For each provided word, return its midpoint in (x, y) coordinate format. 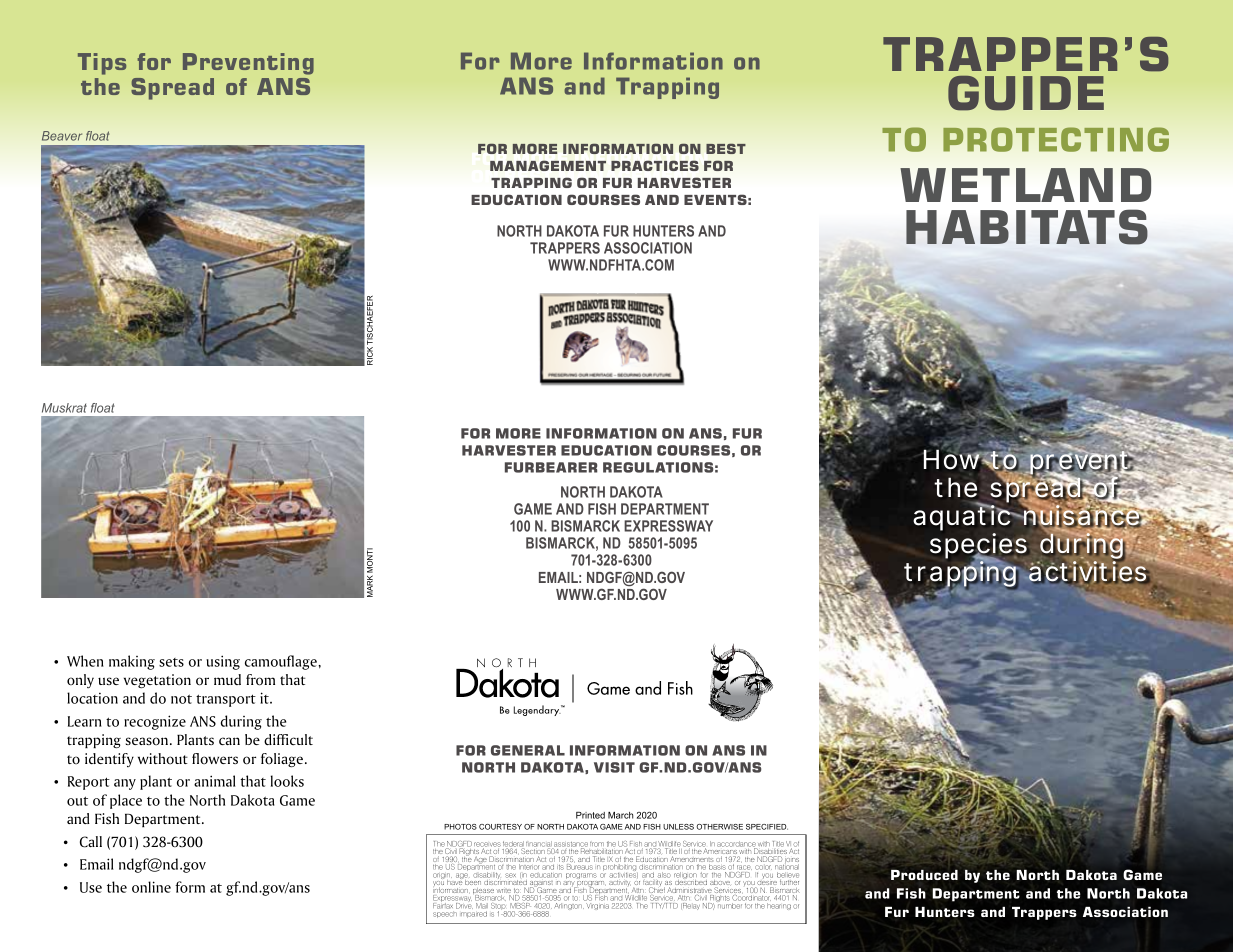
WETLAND (1025, 185)
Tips (102, 64)
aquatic (963, 517)
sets (171, 662)
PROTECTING (1056, 139)
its (560, 867)
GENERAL (528, 750)
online (151, 887)
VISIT (614, 767)
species (978, 547)
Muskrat (64, 408)
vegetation (157, 681)
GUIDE (1026, 93)
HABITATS (1027, 227)
